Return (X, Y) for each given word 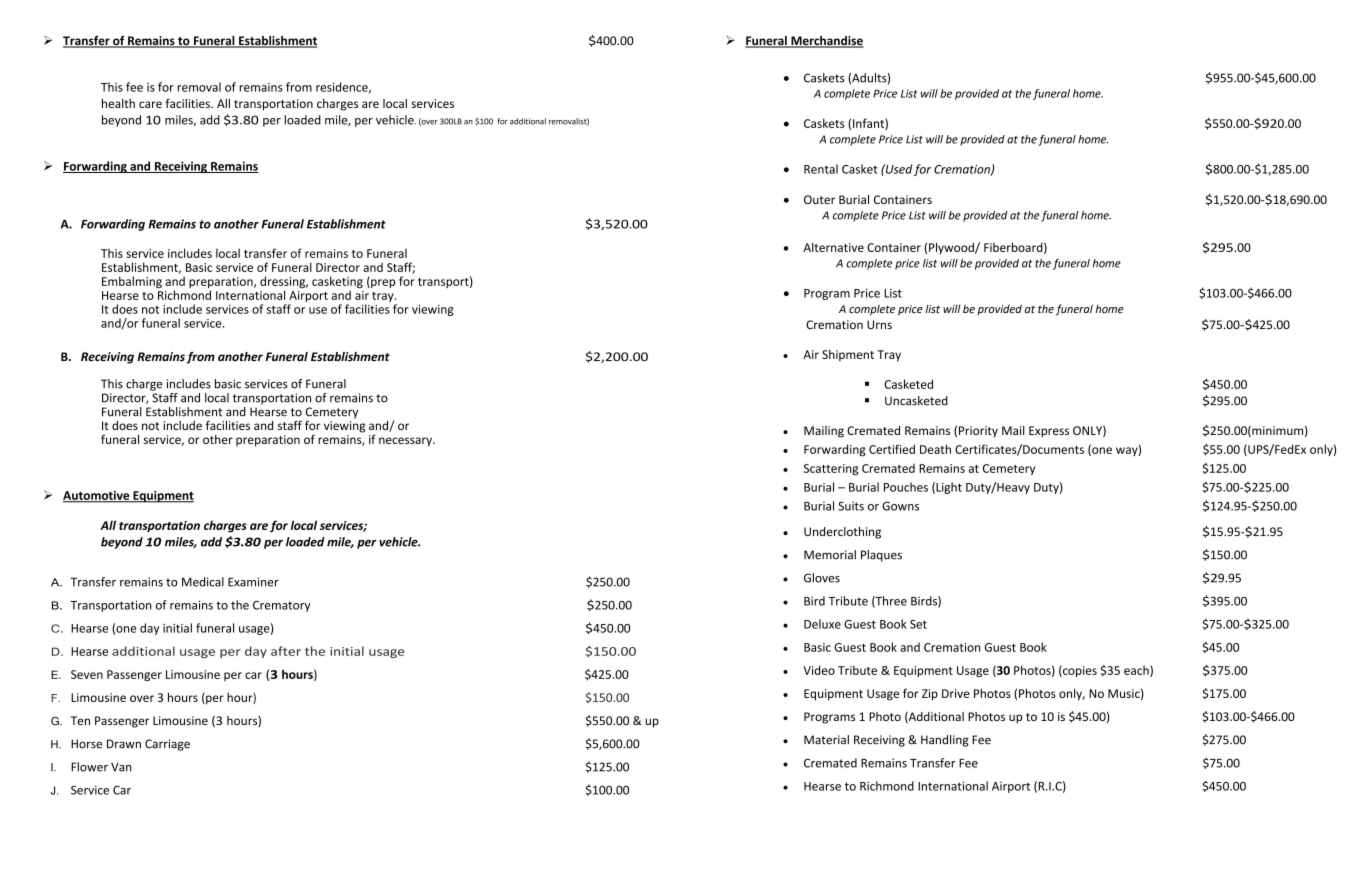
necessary (406, 442)
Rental (821, 169)
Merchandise (826, 42)
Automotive (97, 496)
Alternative (833, 247)
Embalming (132, 282)
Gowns (900, 506)
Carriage (167, 745)
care (150, 104)
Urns (879, 324)
